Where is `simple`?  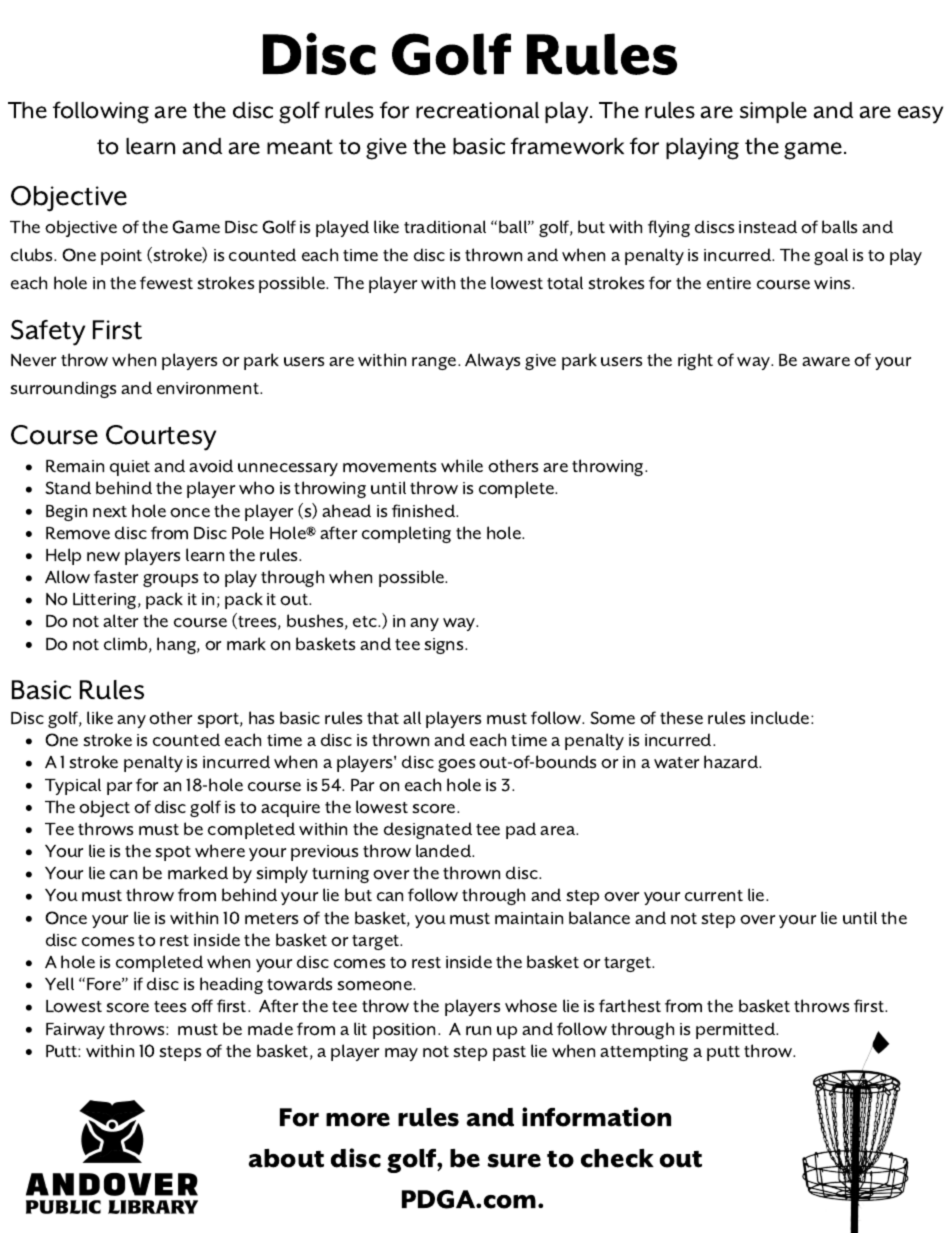
simple is located at coordinates (773, 112).
